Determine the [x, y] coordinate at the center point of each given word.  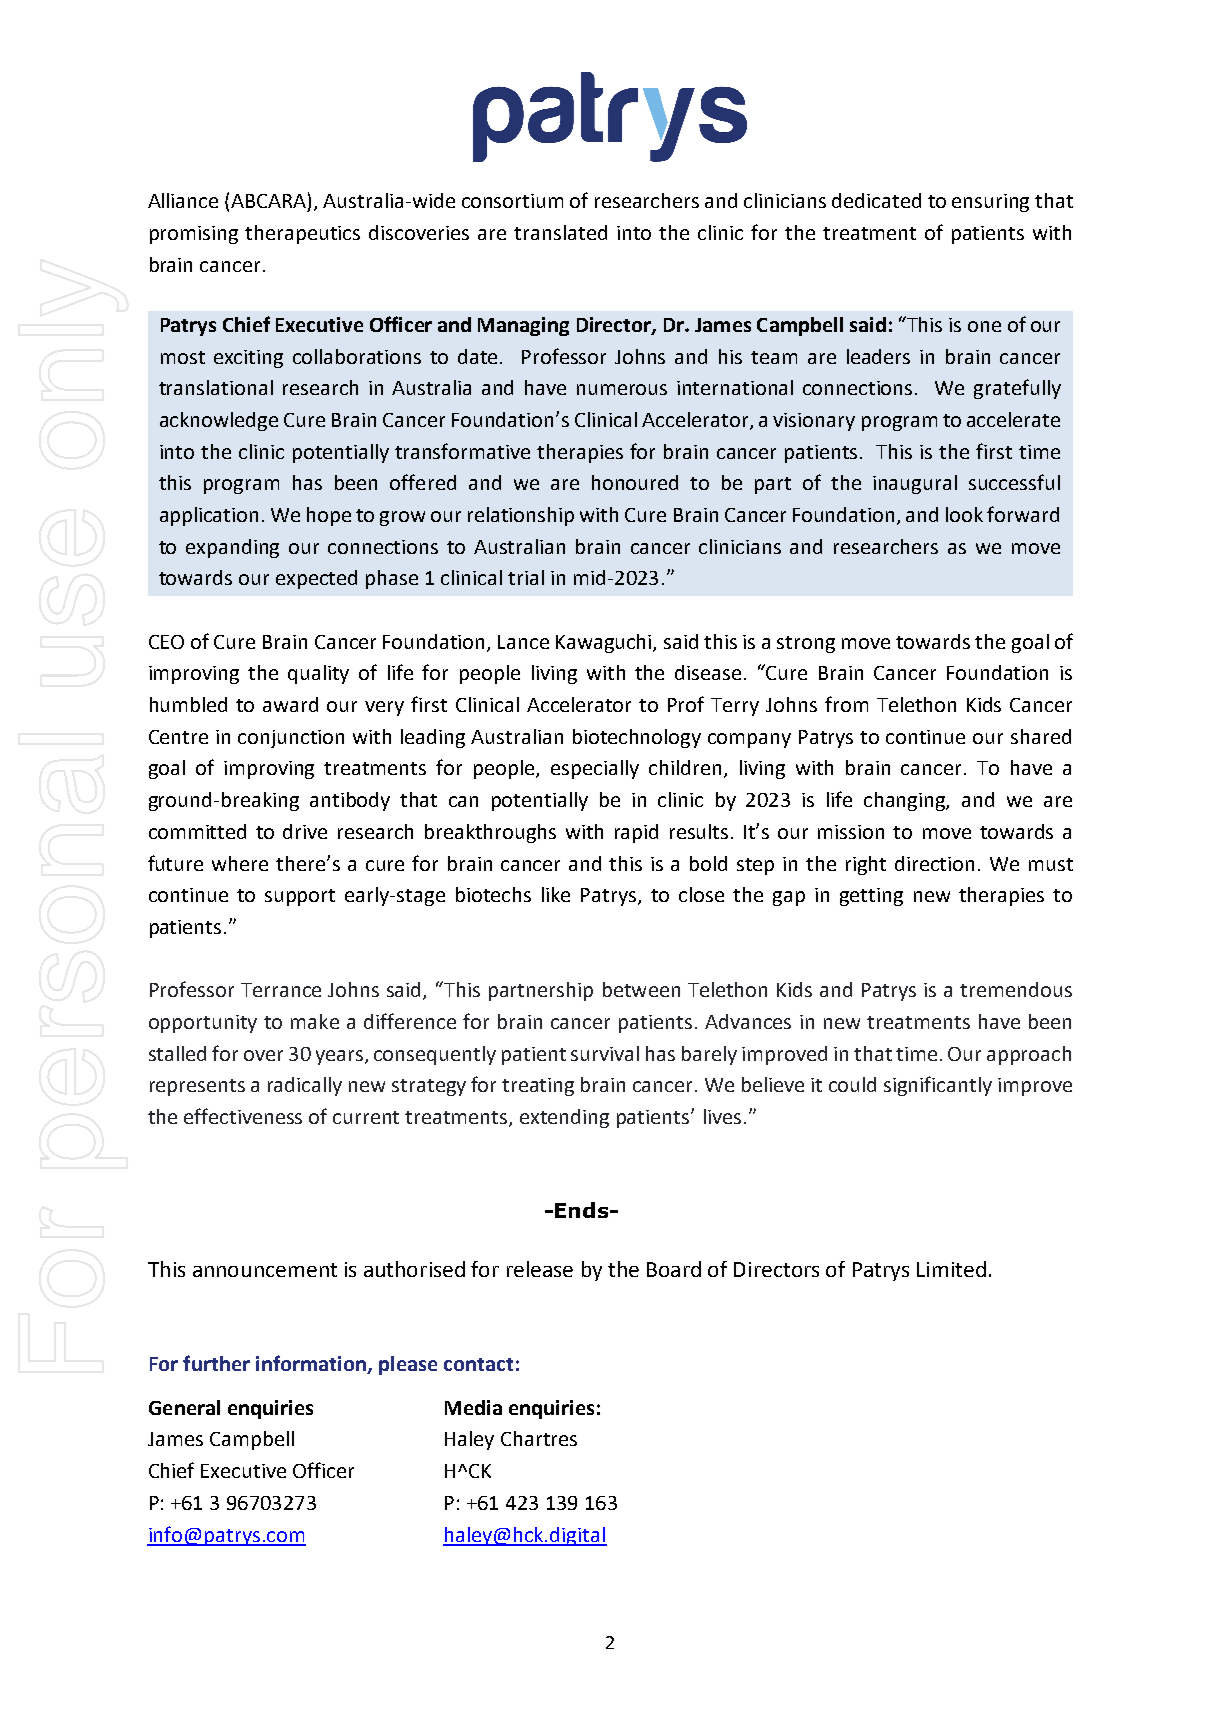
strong [806, 644]
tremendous [1016, 989]
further [216, 1363]
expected [316, 579]
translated [560, 232]
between [641, 989]
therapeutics [302, 234]
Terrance [281, 990]
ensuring [990, 203]
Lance [523, 642]
